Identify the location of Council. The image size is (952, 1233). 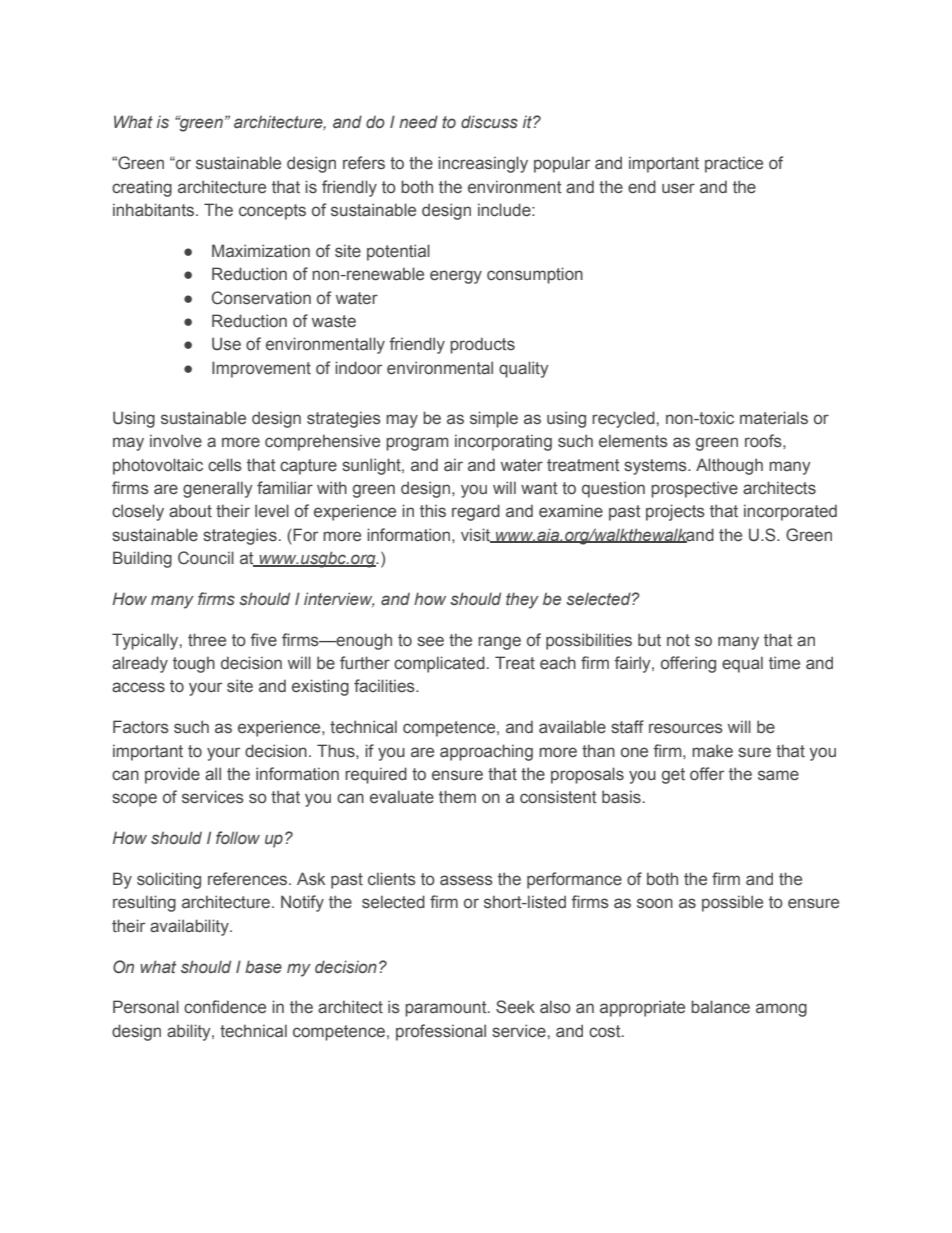
(206, 558).
